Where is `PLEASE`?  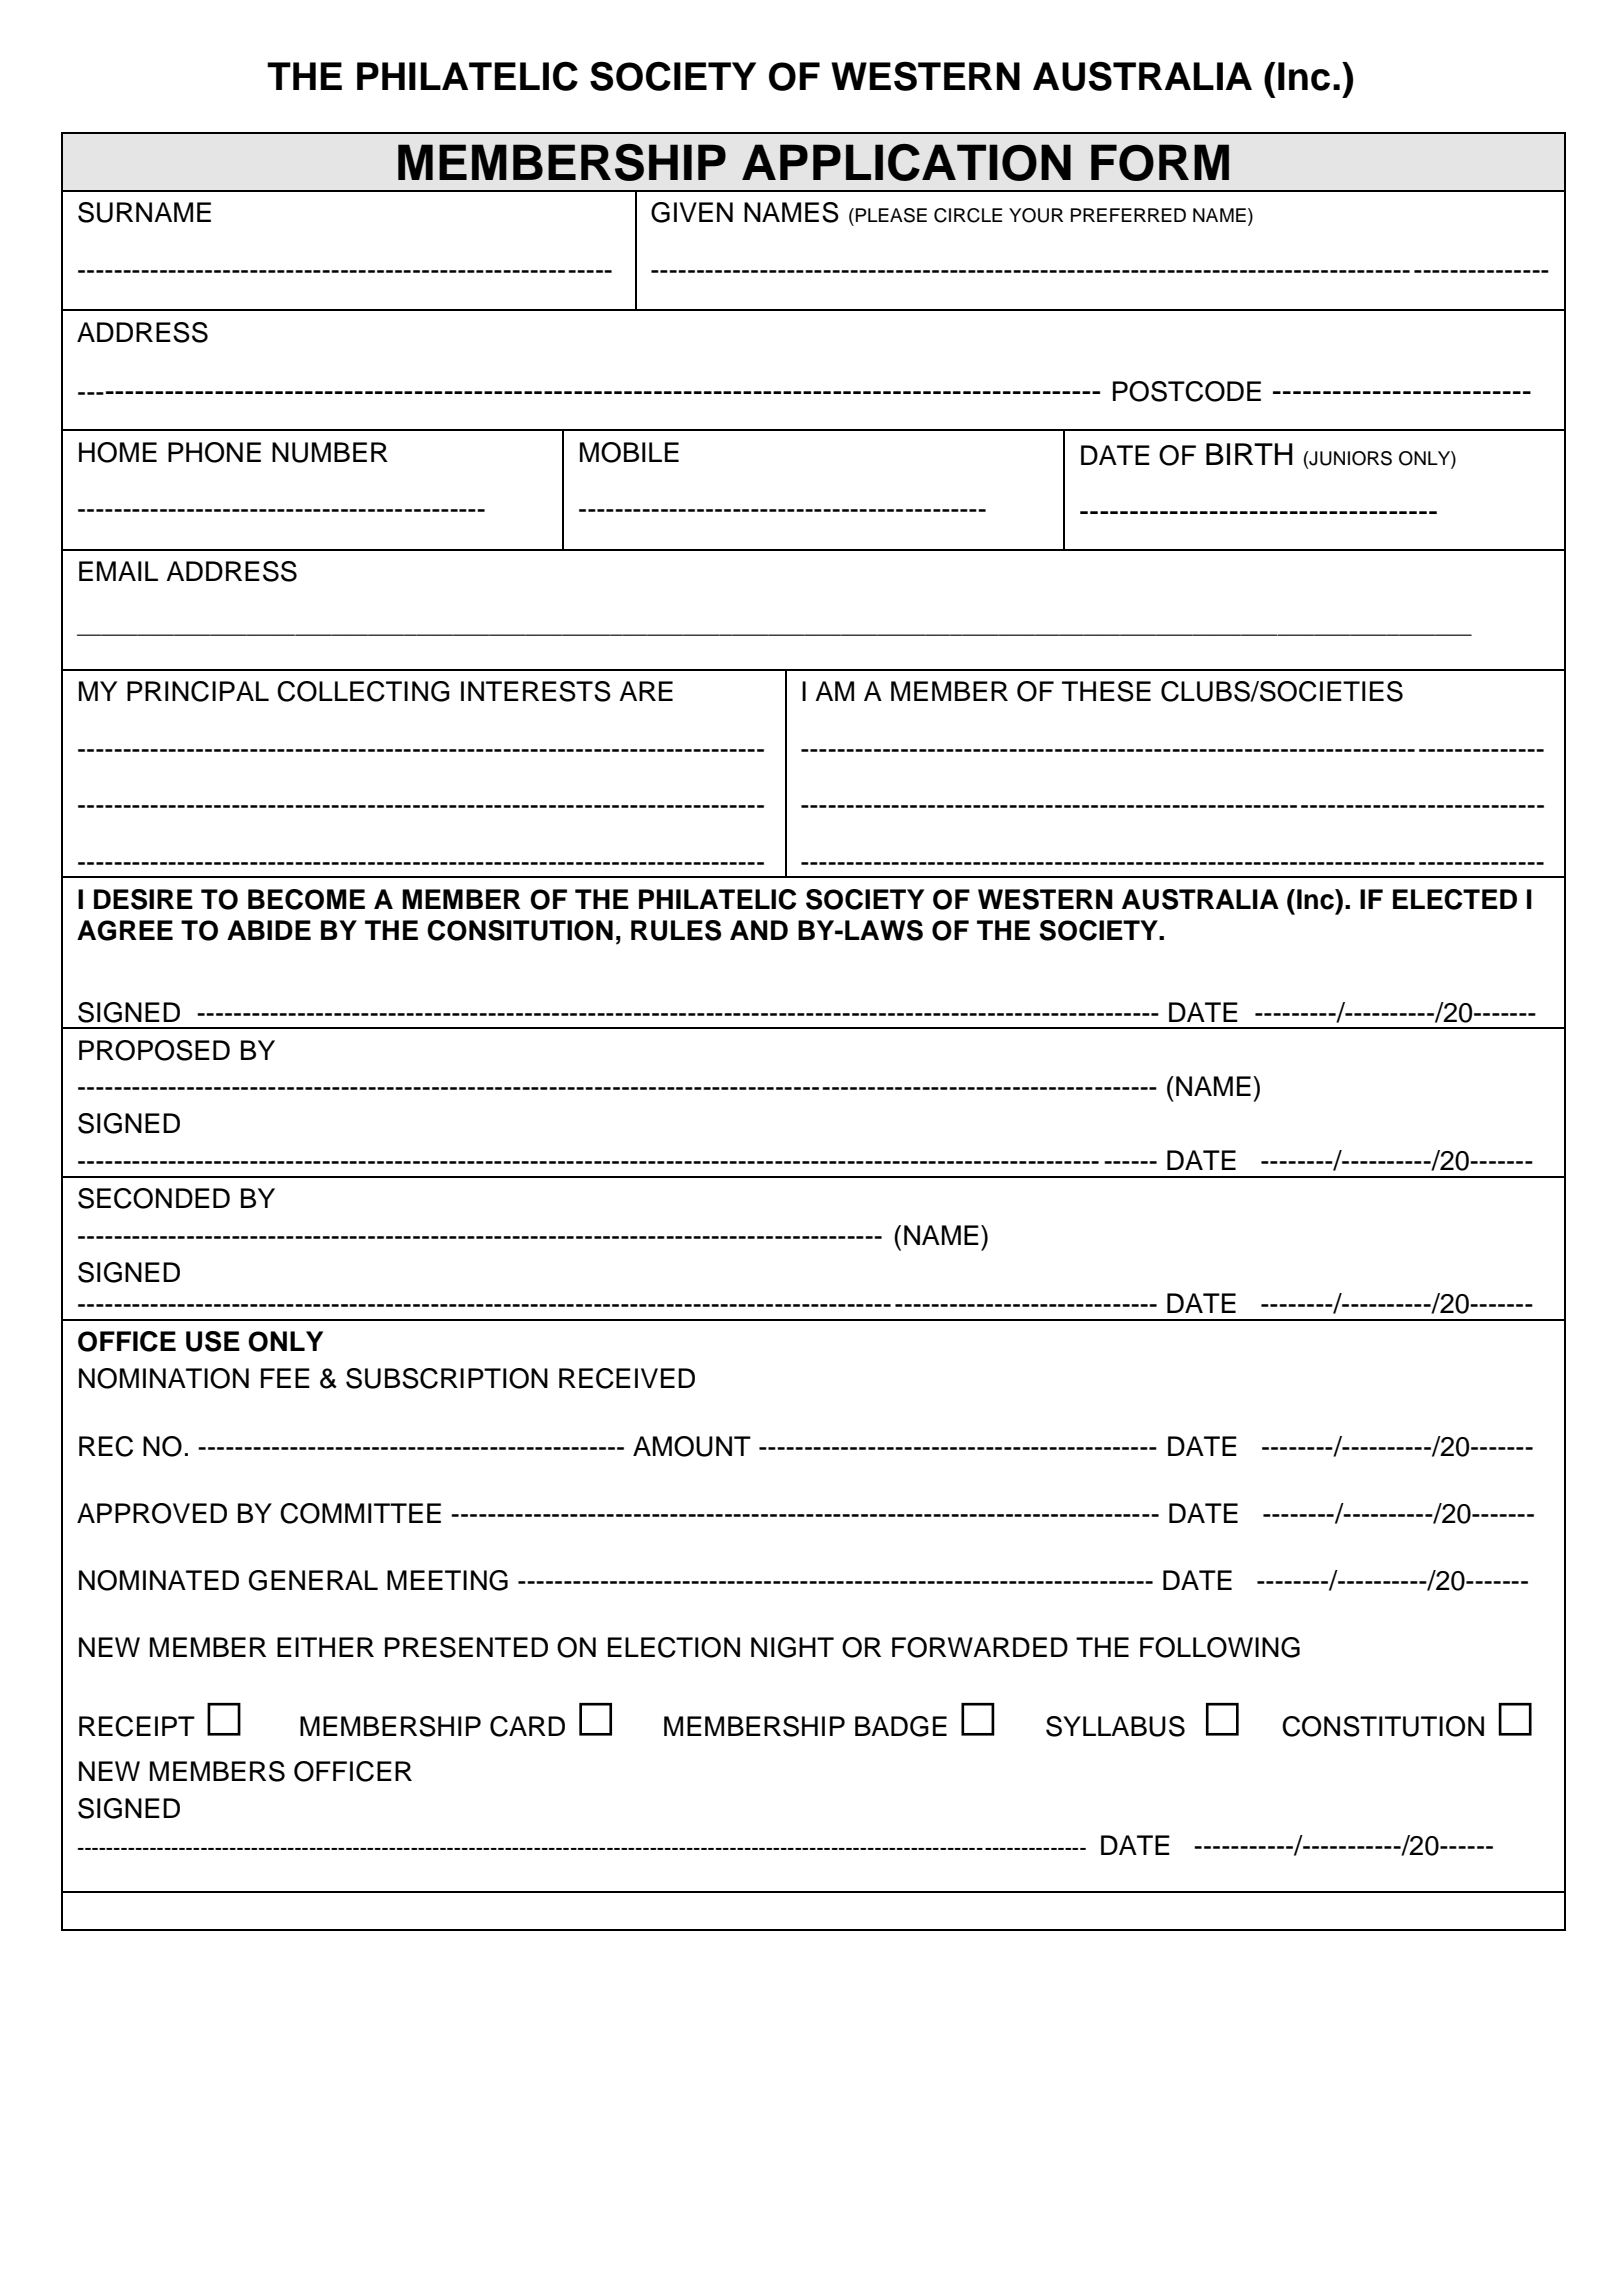
PLEASE is located at coordinates (891, 215).
